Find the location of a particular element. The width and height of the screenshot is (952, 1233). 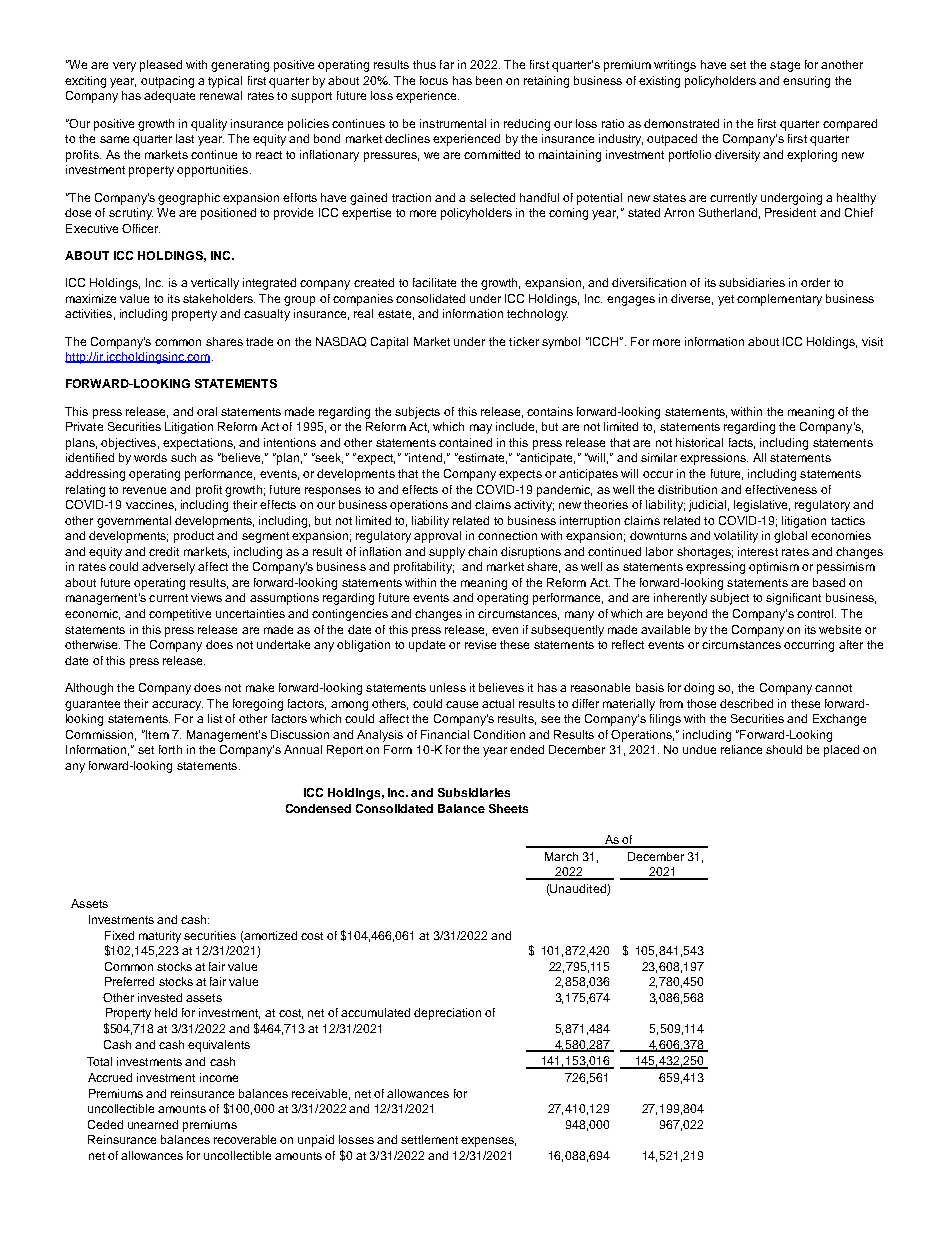

unearned is located at coordinates (153, 1124).
